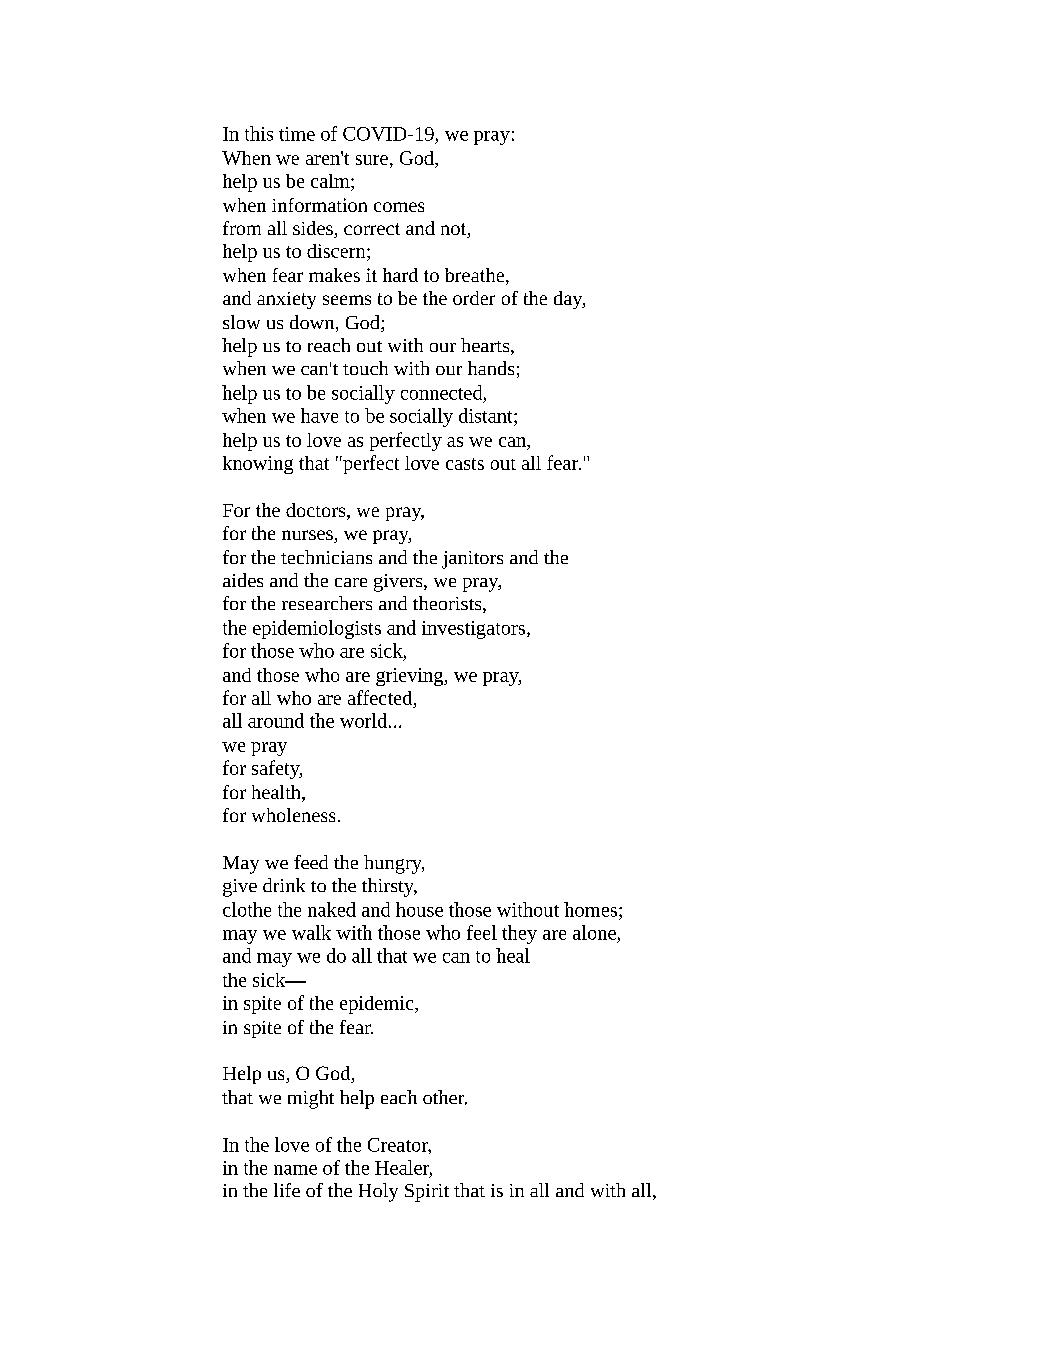 This screenshot has width=1042, height=1348. What do you see at coordinates (276, 720) in the screenshot?
I see `around` at bounding box center [276, 720].
